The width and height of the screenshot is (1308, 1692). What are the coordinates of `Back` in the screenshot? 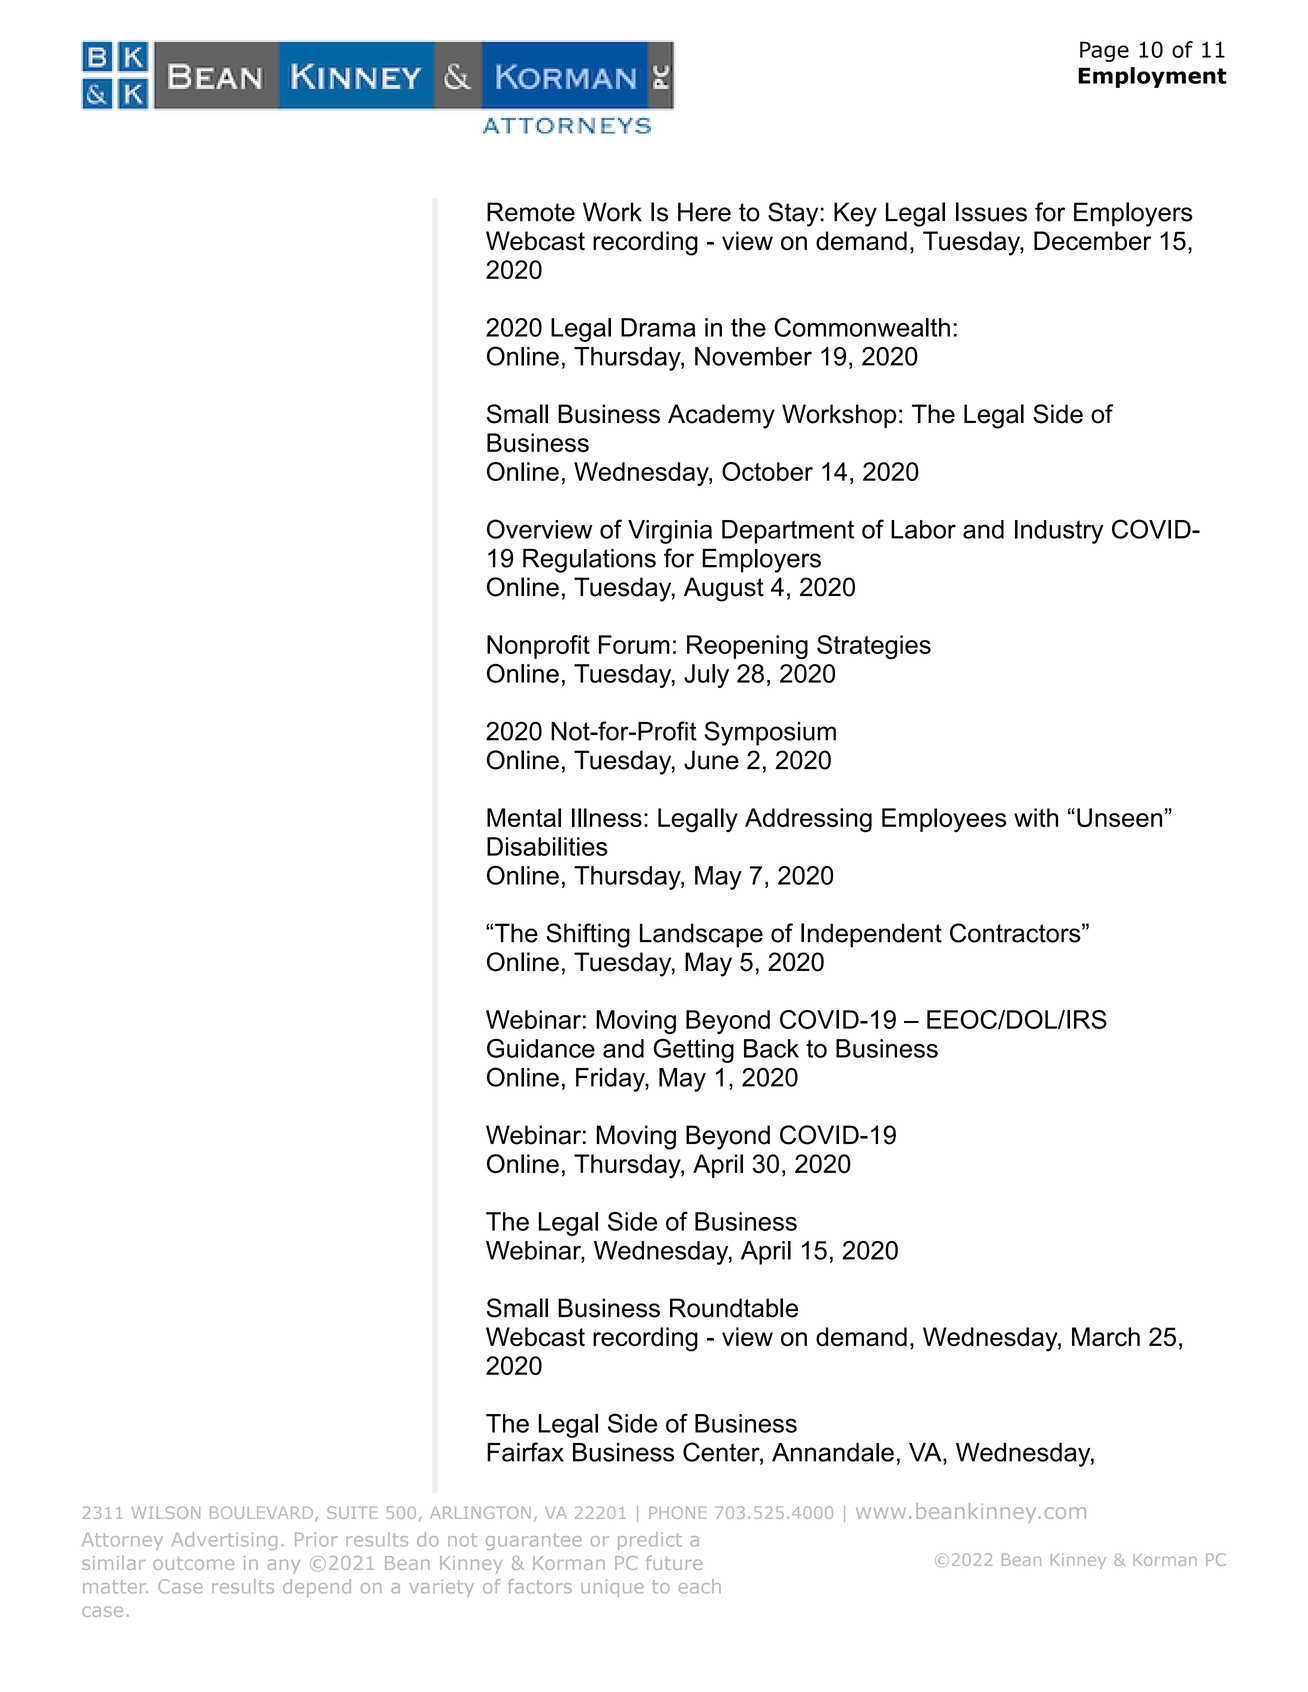 It's located at (771, 1048).
